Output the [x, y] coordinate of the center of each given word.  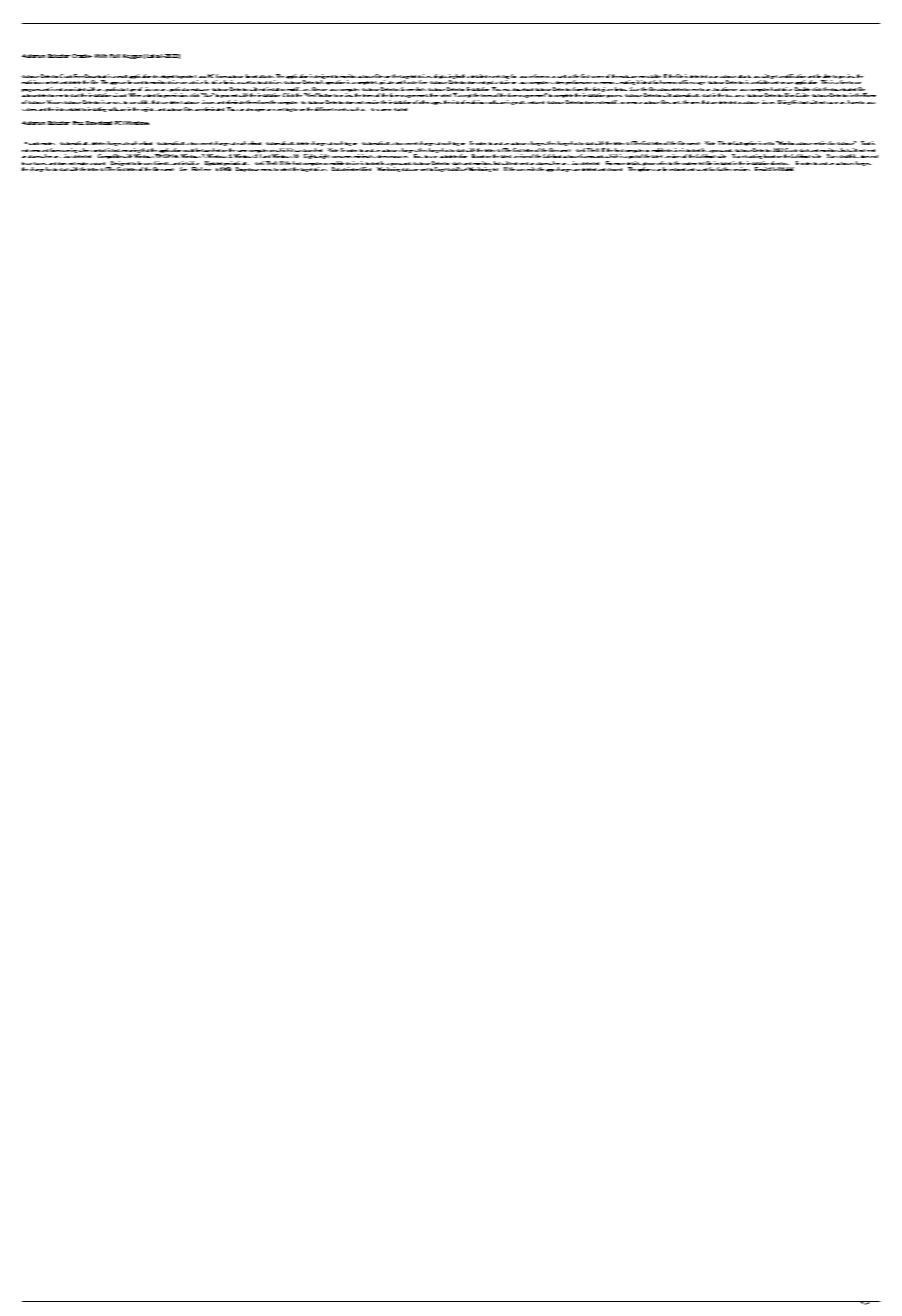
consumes [342, 157]
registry [148, 109]
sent [424, 169]
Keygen [132, 56]
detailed [479, 76]
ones [695, 103]
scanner [383, 110]
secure [786, 83]
